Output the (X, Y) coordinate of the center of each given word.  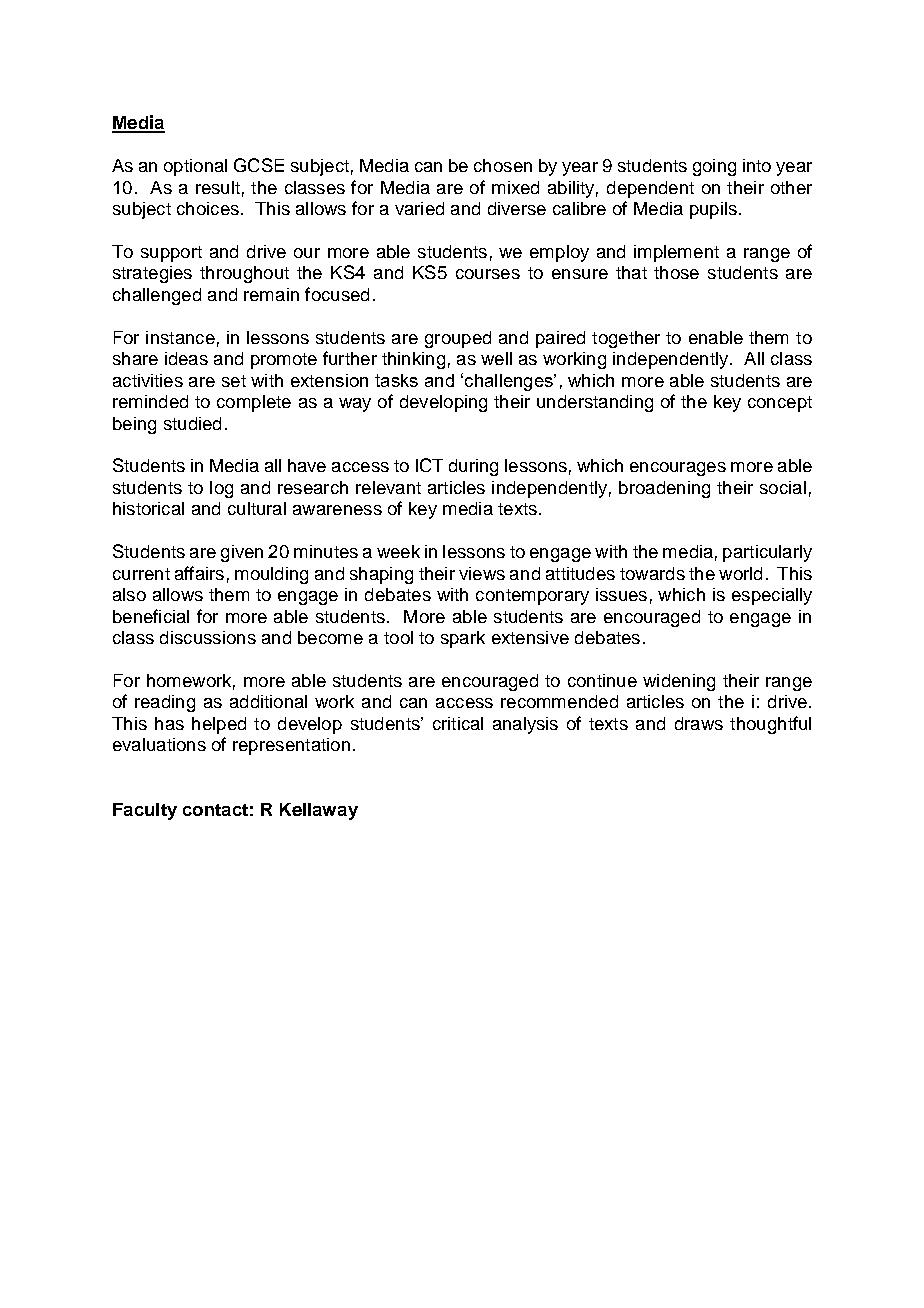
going (714, 167)
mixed (515, 187)
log (221, 489)
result (218, 187)
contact (215, 810)
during (473, 467)
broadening (664, 489)
